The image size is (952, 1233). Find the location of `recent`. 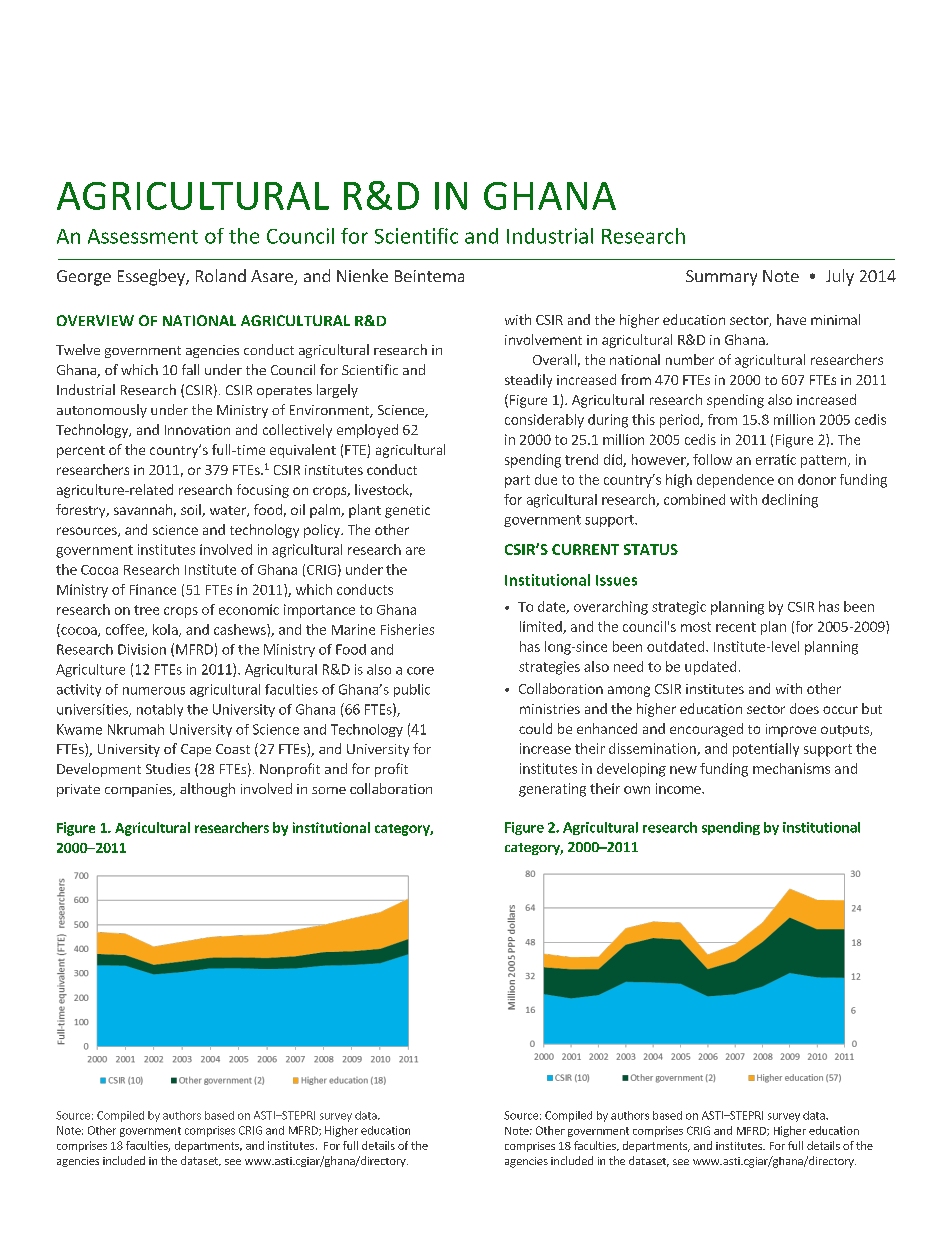

recent is located at coordinates (736, 627).
